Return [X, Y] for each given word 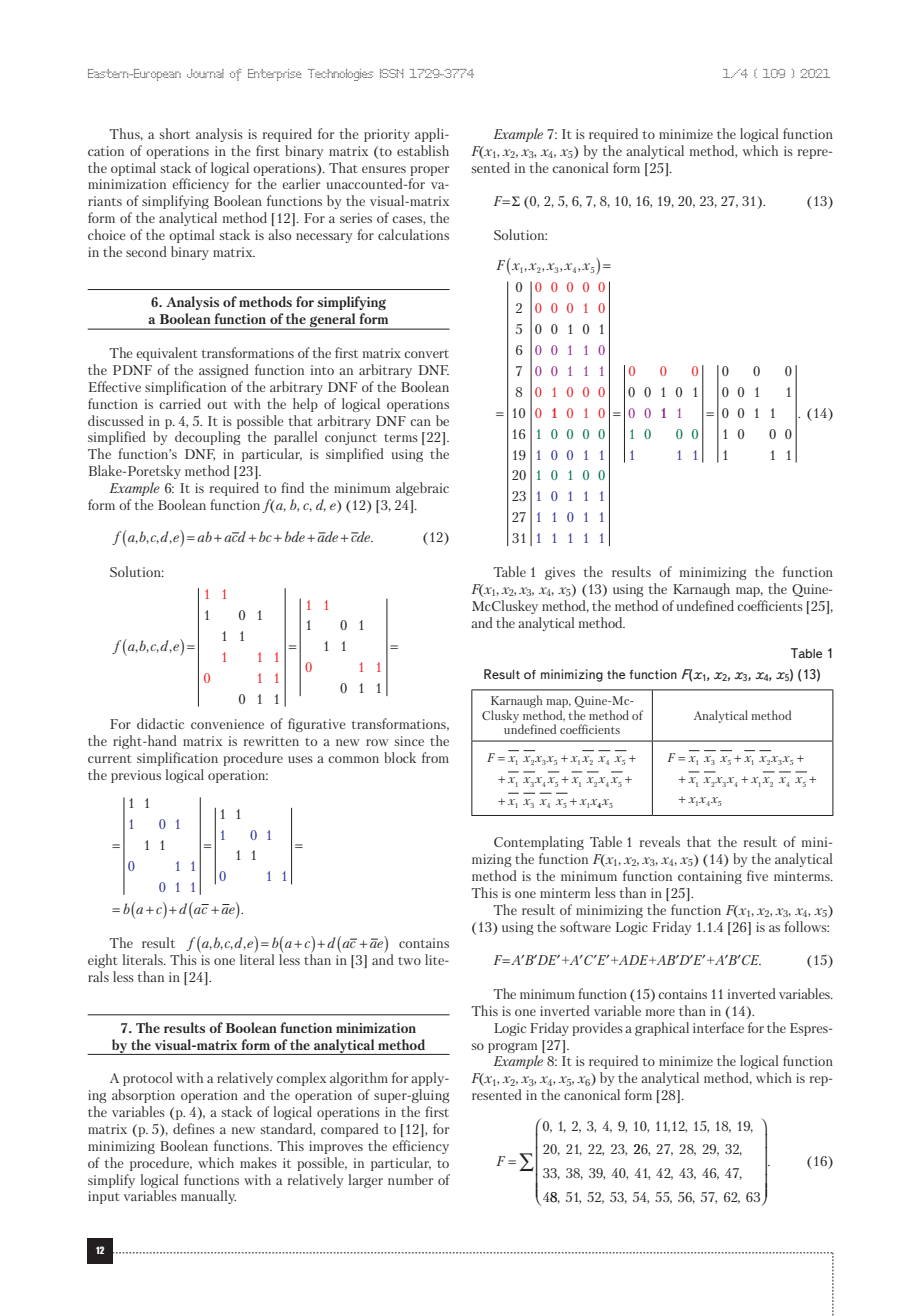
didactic [160, 723]
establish [423, 150]
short [175, 133]
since [409, 741]
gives [560, 573]
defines [194, 1128]
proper [430, 171]
